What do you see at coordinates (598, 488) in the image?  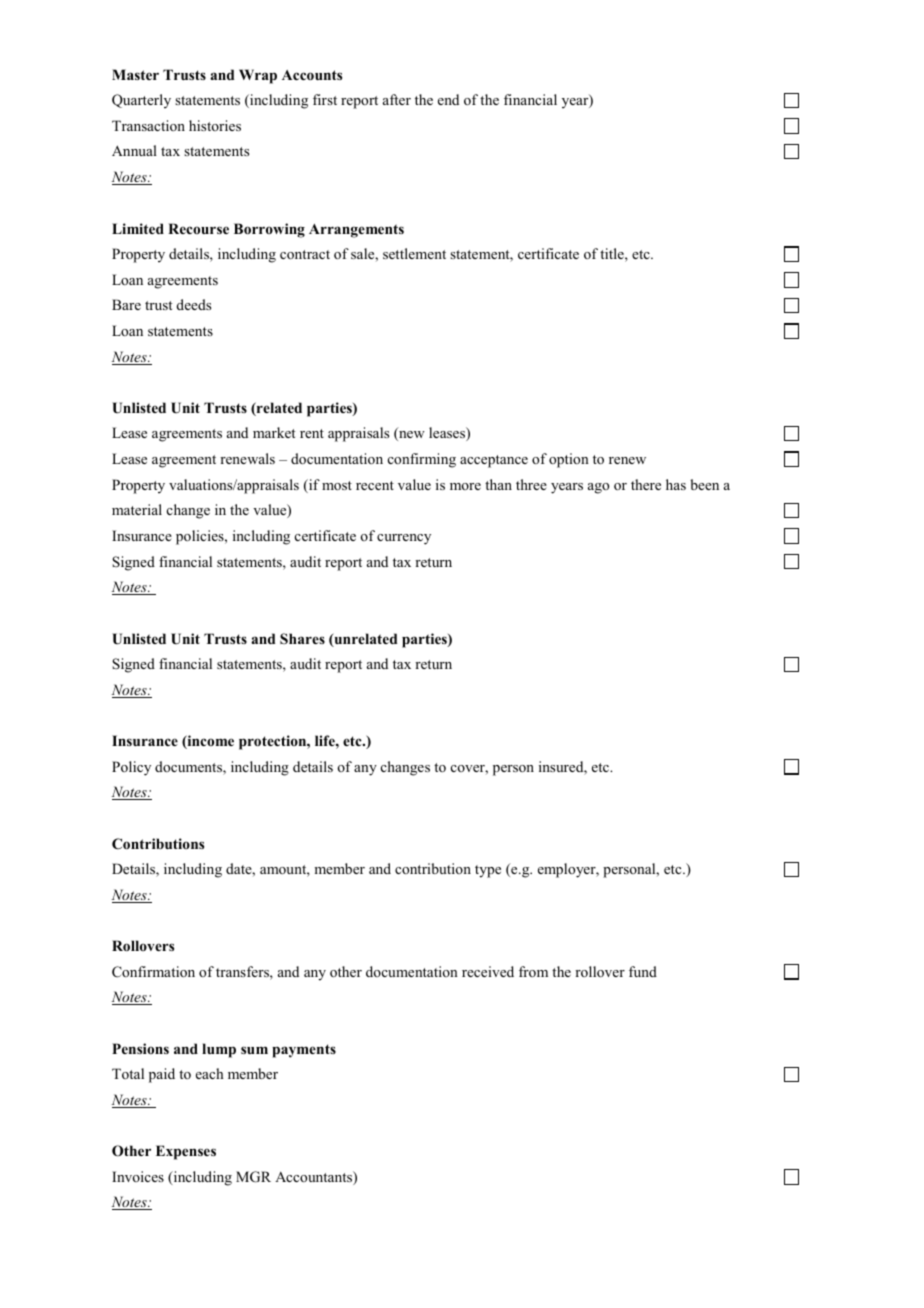 I see `ago` at bounding box center [598, 488].
